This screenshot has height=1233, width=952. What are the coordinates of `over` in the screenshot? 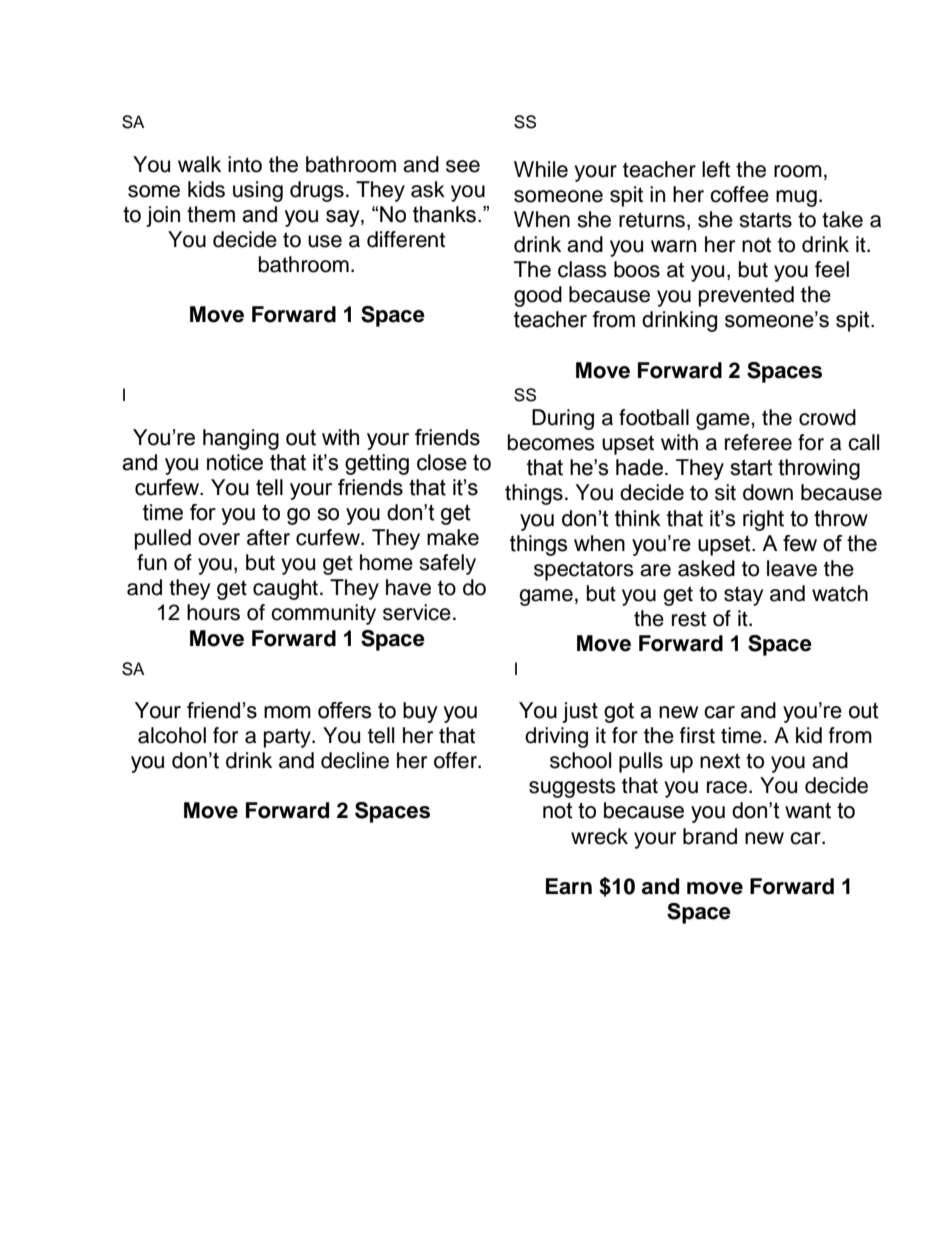 It's located at (219, 539).
